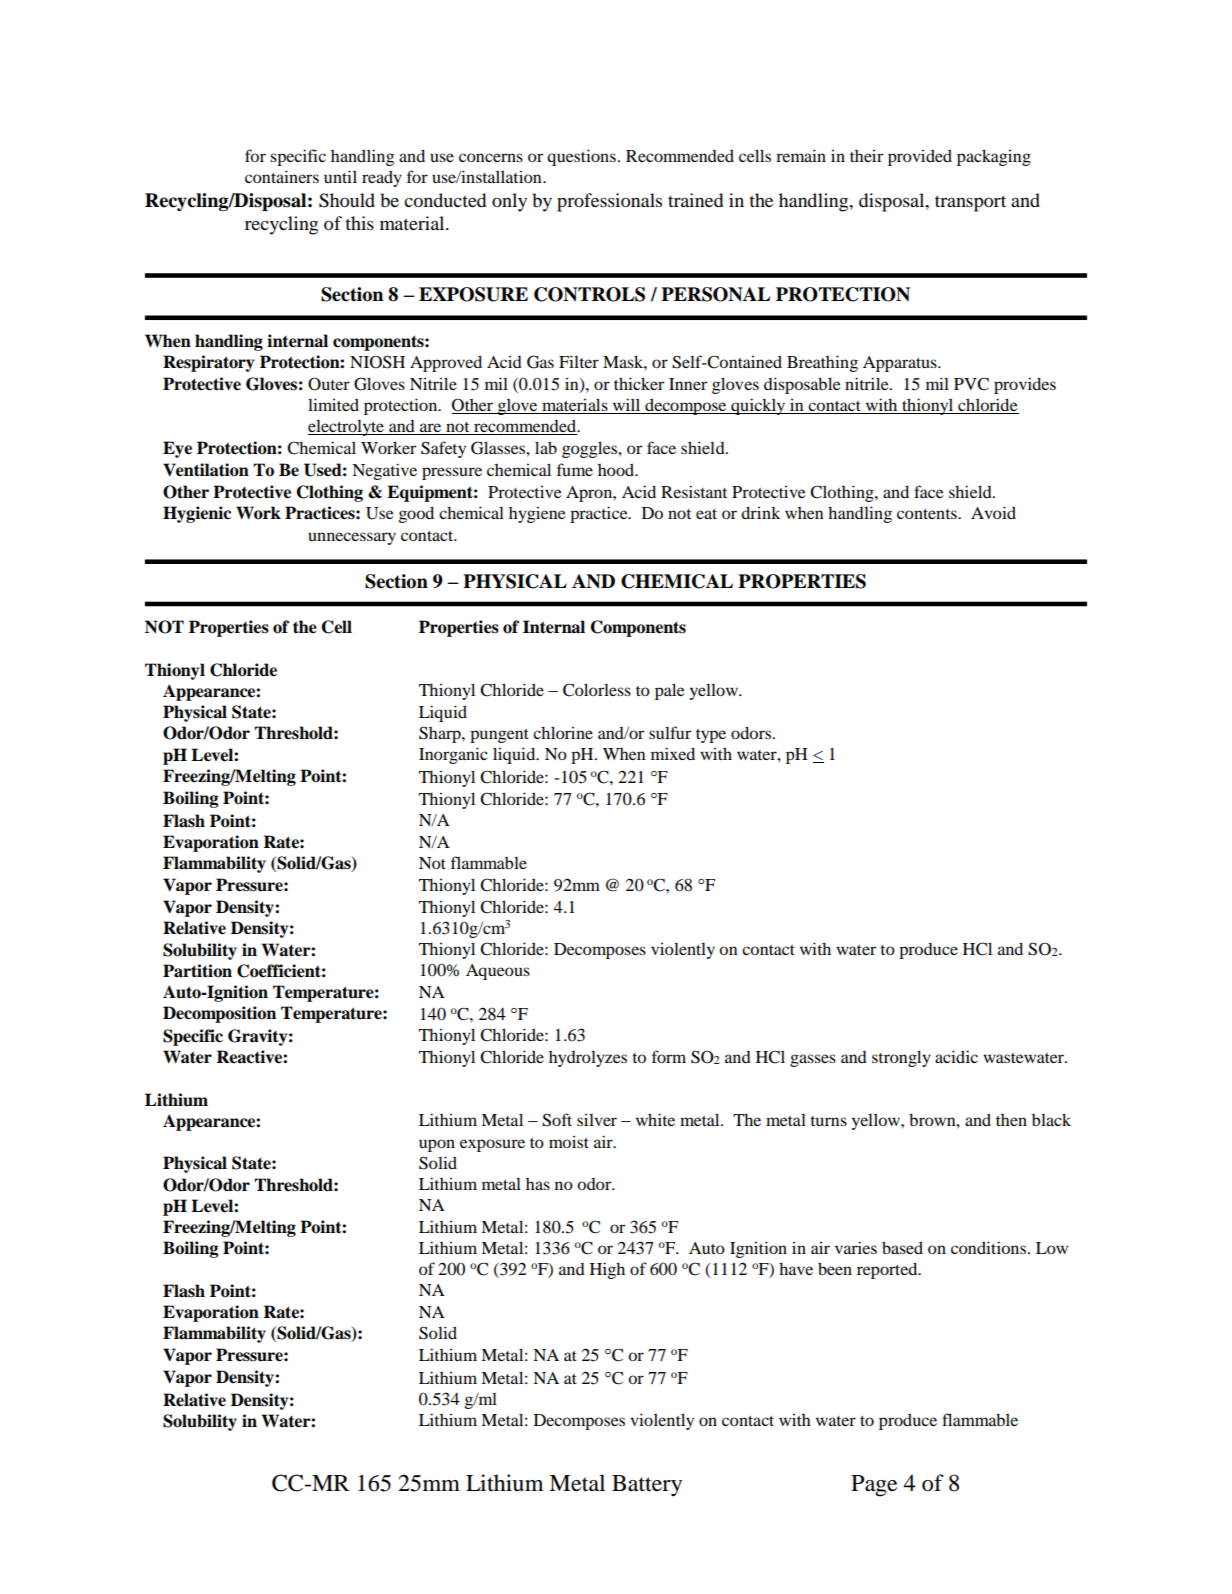 The width and height of the page is (1232, 1594). Describe the element at coordinates (282, 176) in the page. I see `containers` at that location.
